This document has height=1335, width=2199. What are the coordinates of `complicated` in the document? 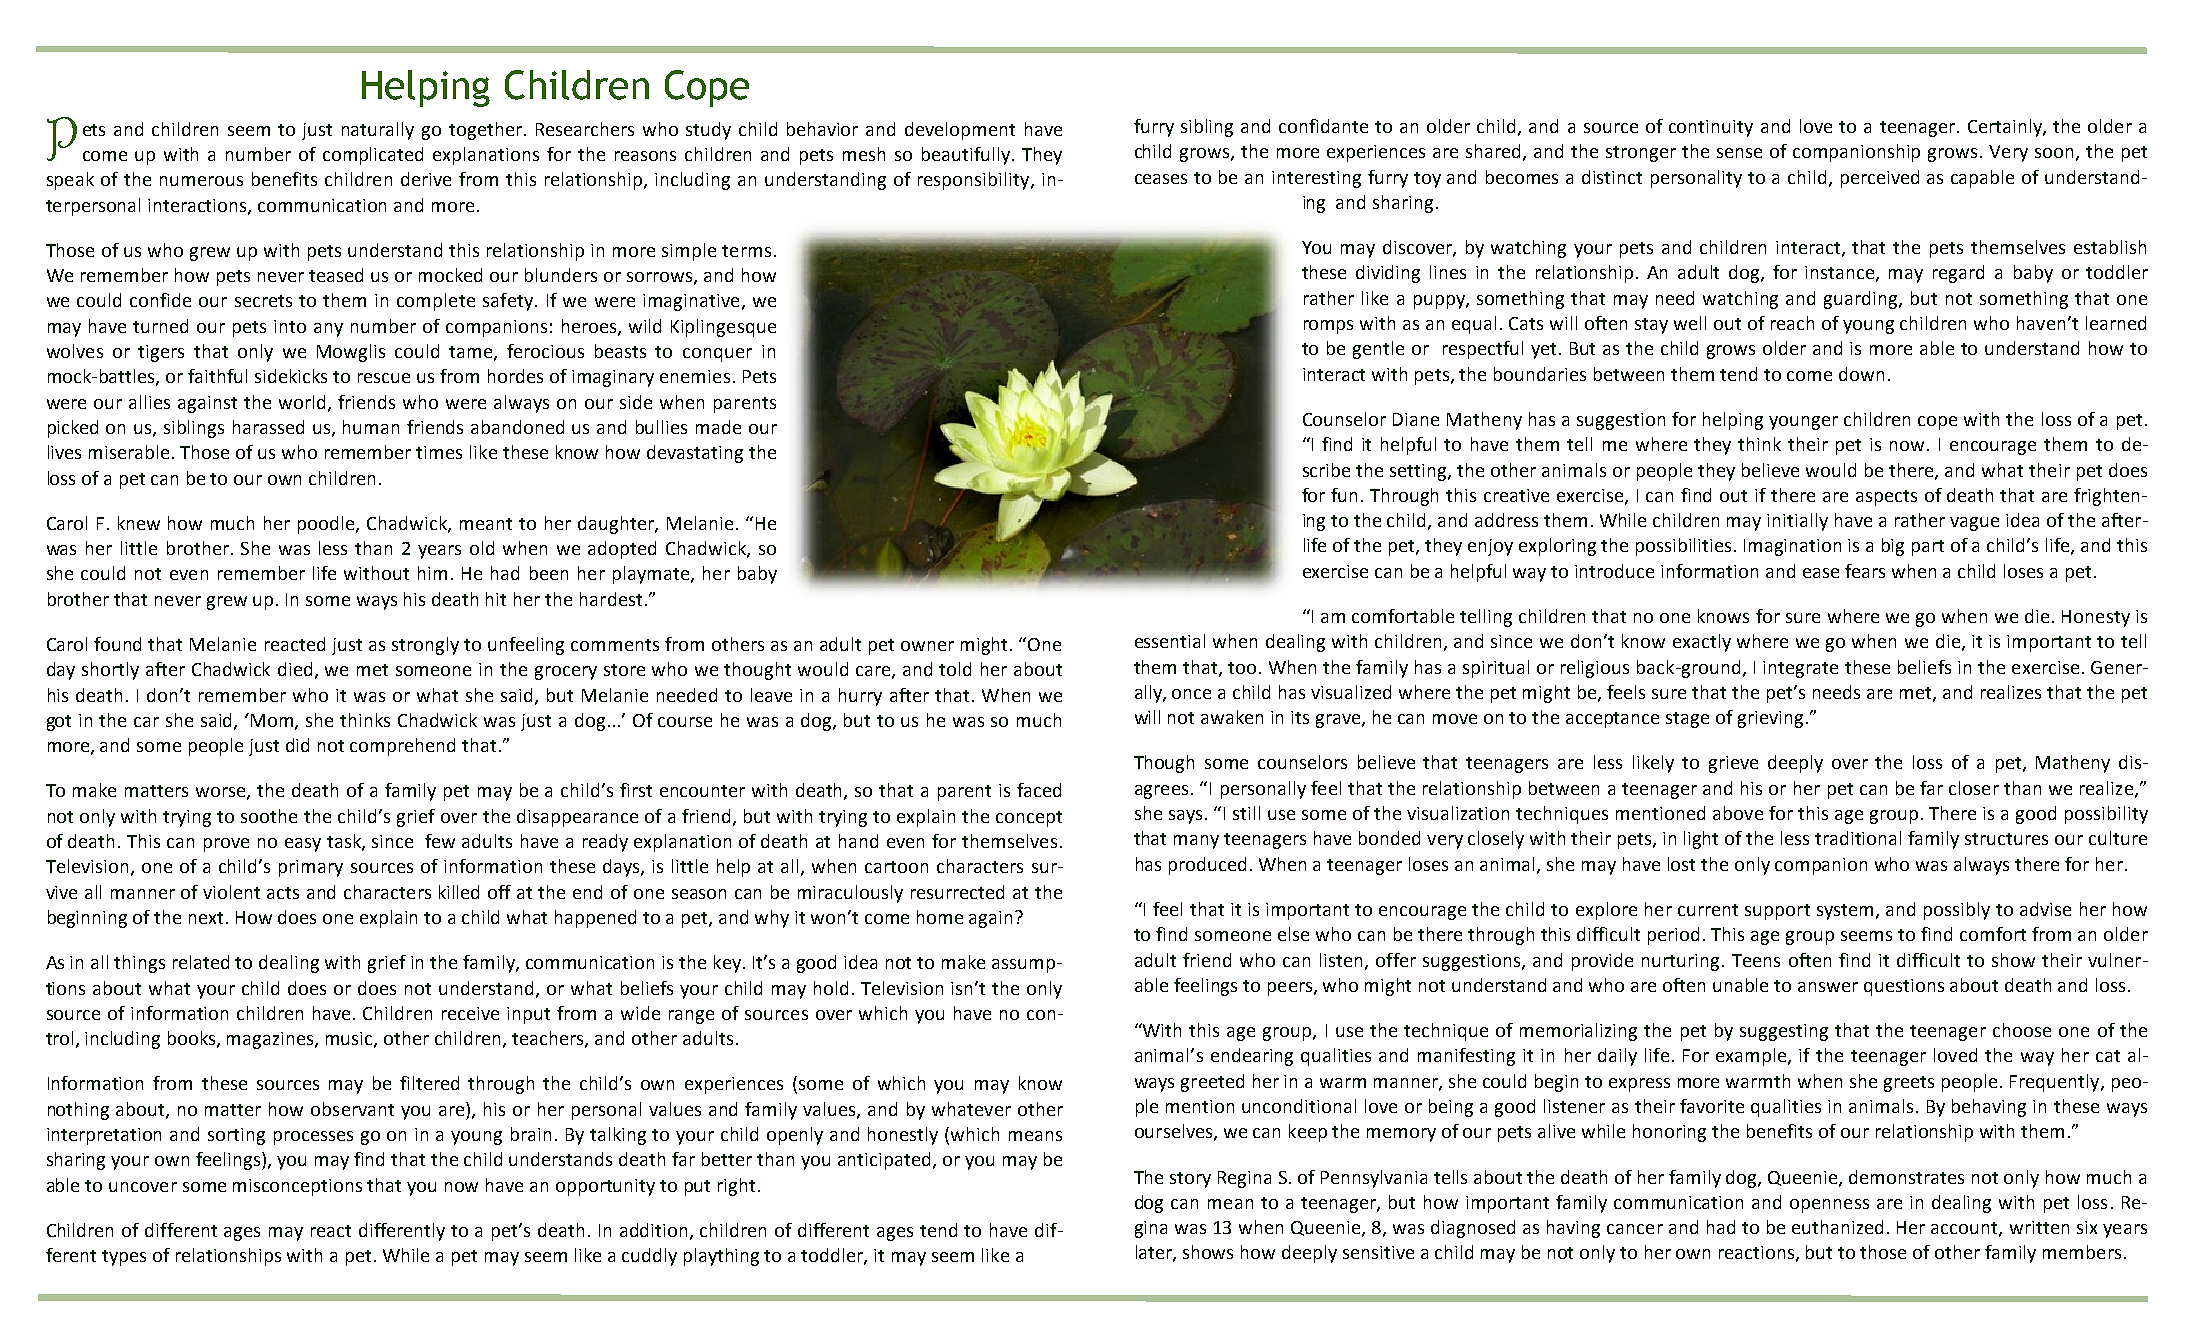 It's located at (373, 156).
